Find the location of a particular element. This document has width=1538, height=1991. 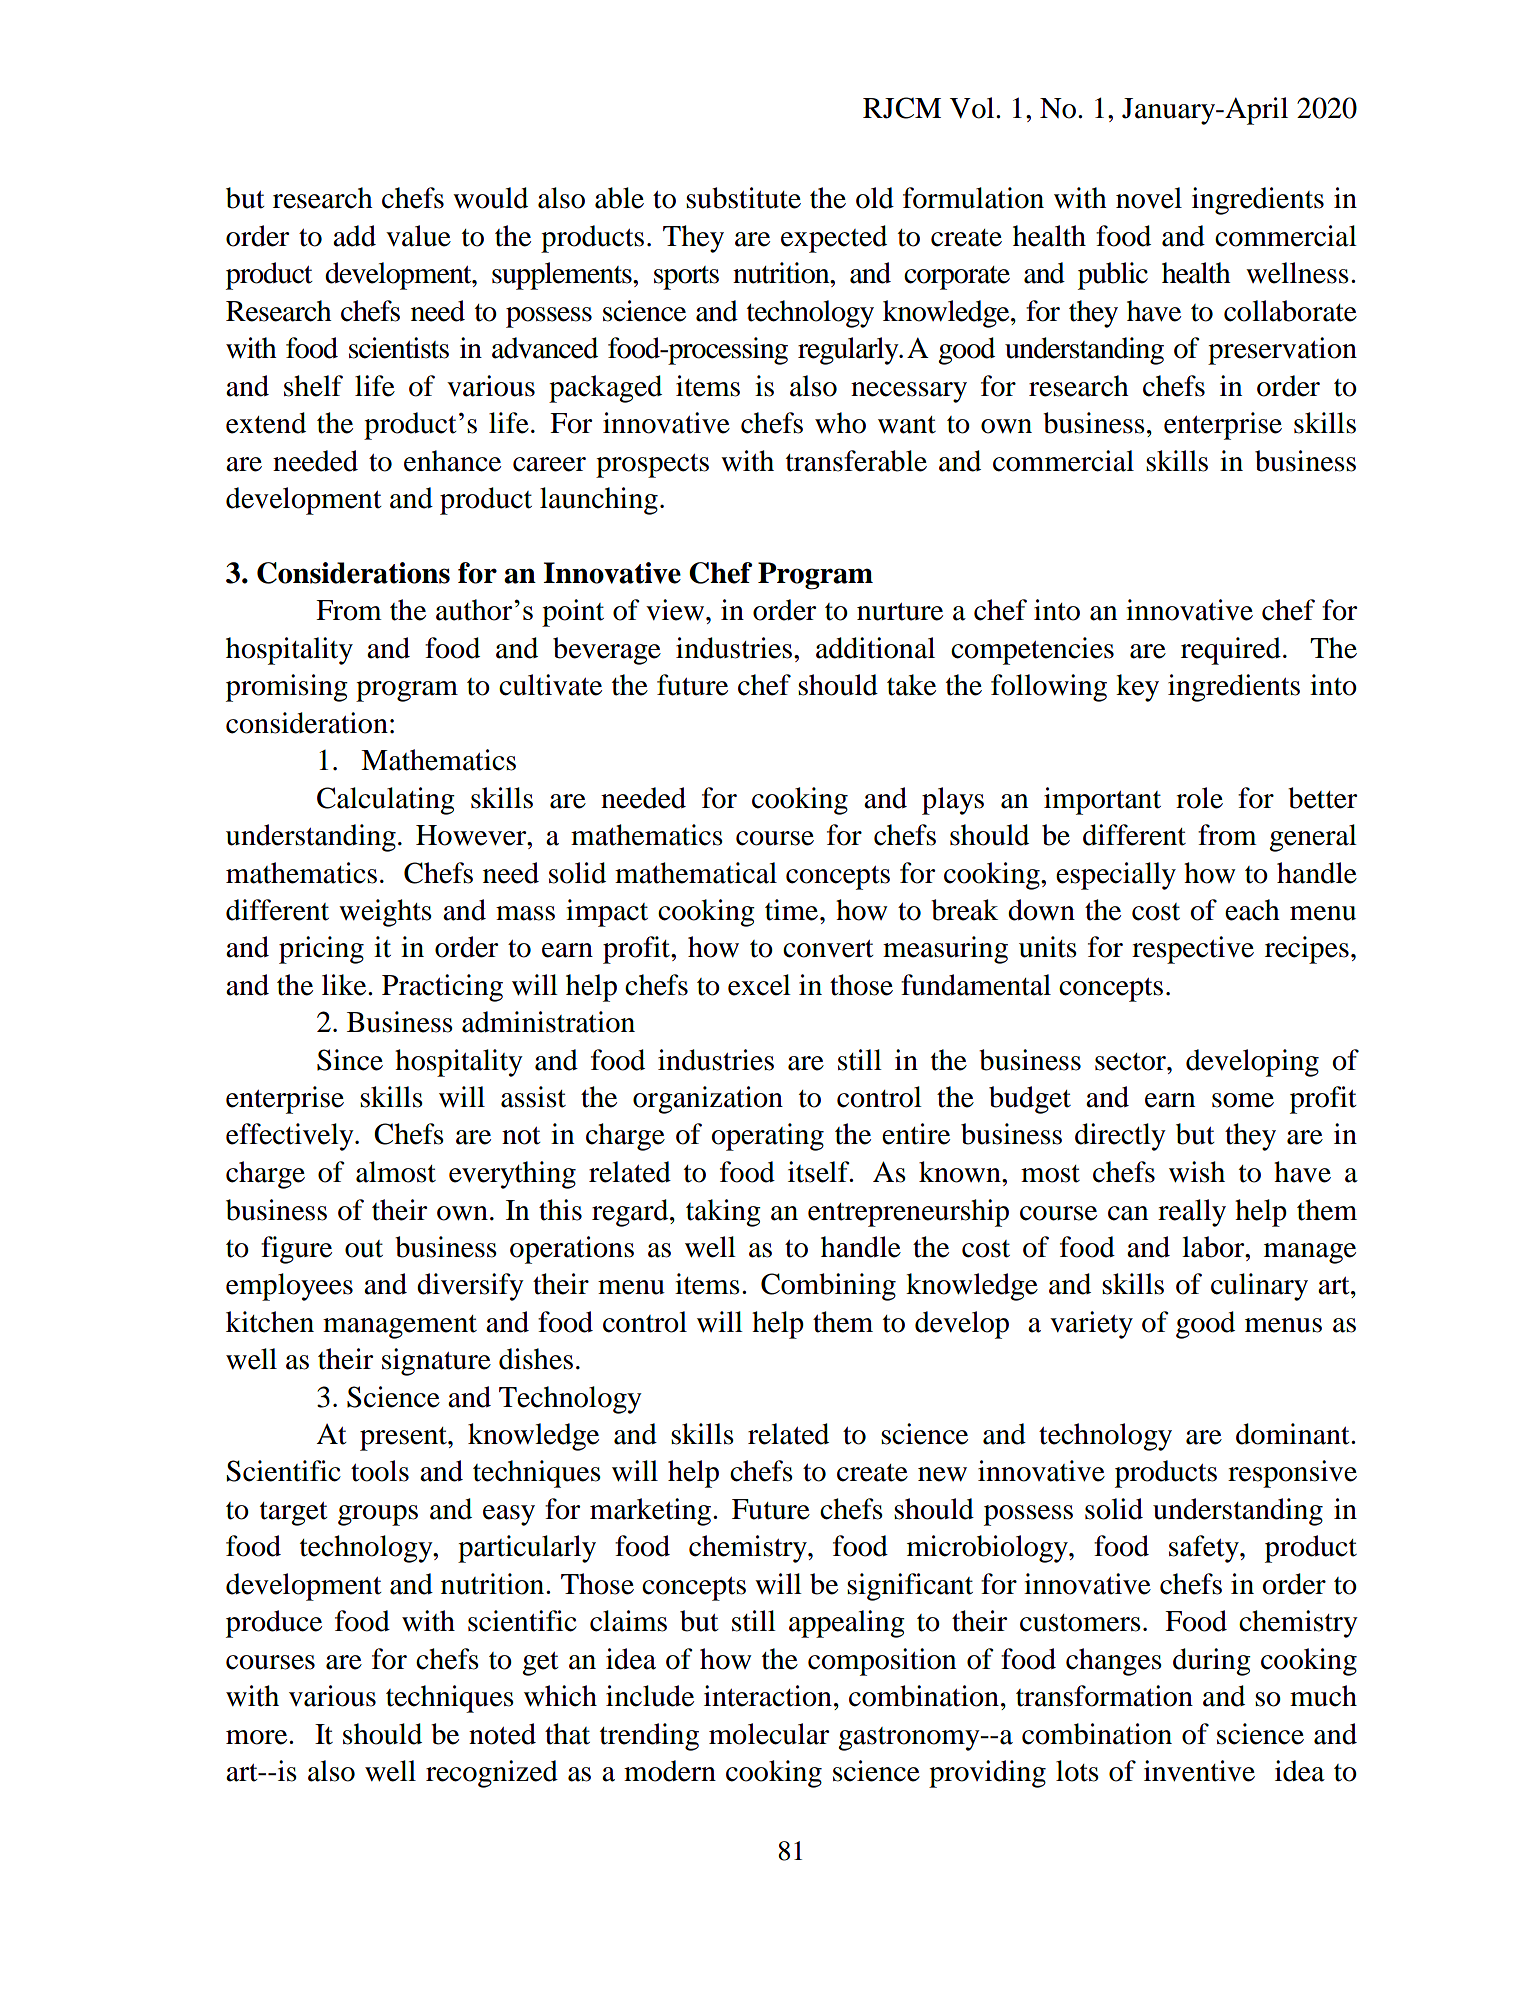

value is located at coordinates (418, 236).
